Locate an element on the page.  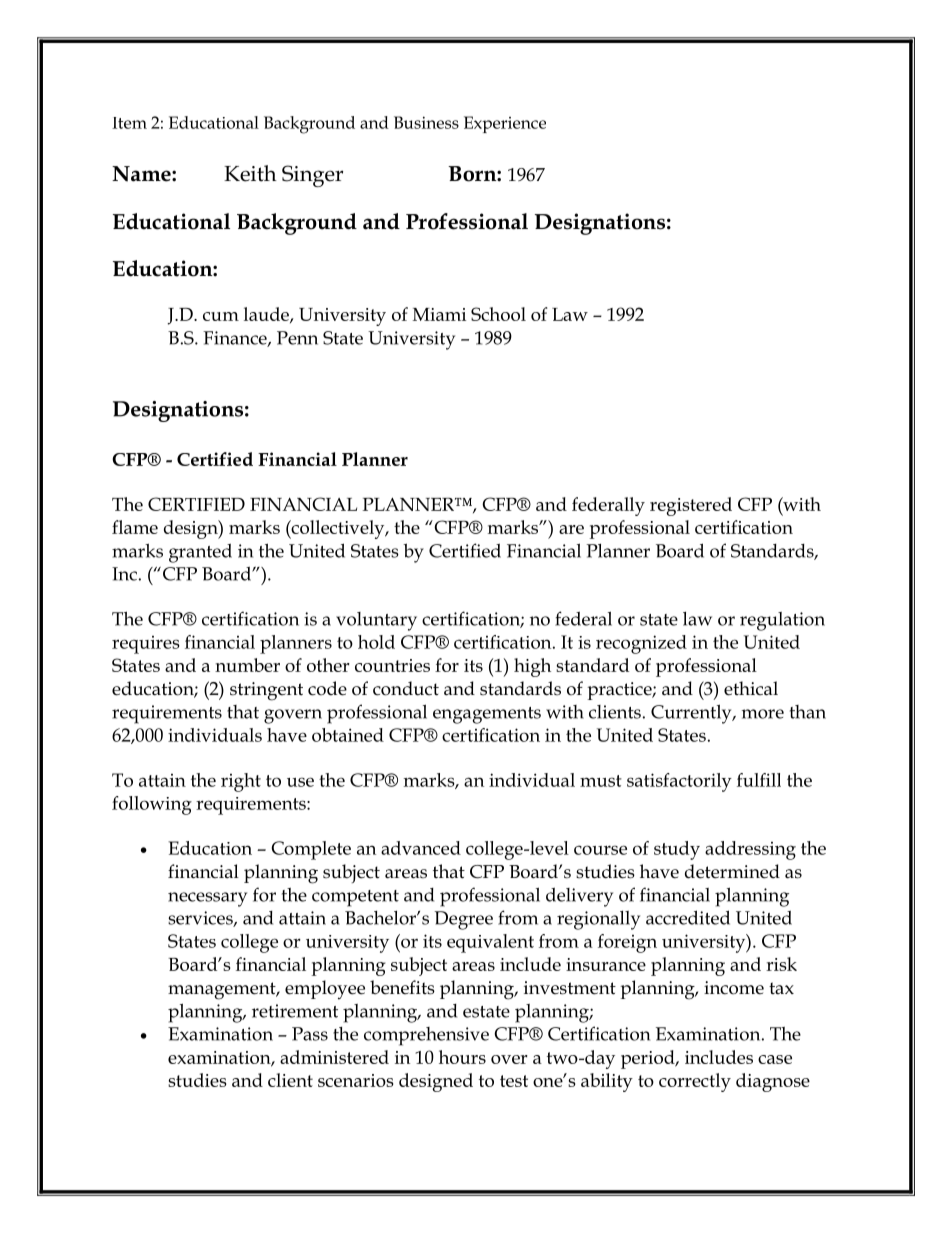
Miami is located at coordinates (439, 314).
